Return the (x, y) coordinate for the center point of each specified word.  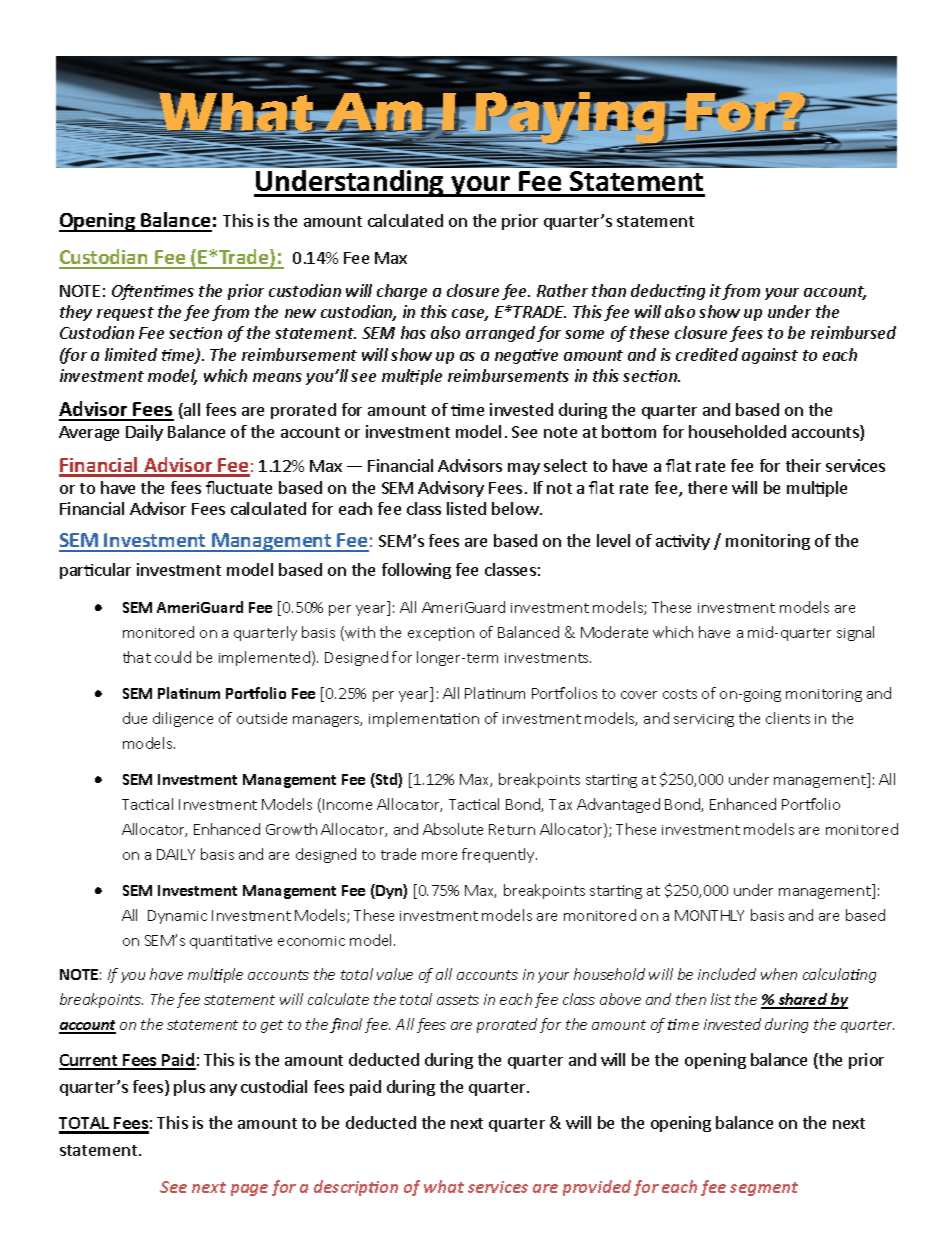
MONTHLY (709, 915)
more (439, 856)
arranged (500, 334)
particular (95, 571)
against (770, 356)
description (356, 1188)
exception (441, 634)
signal (855, 633)
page (249, 1190)
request (125, 314)
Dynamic (177, 917)
